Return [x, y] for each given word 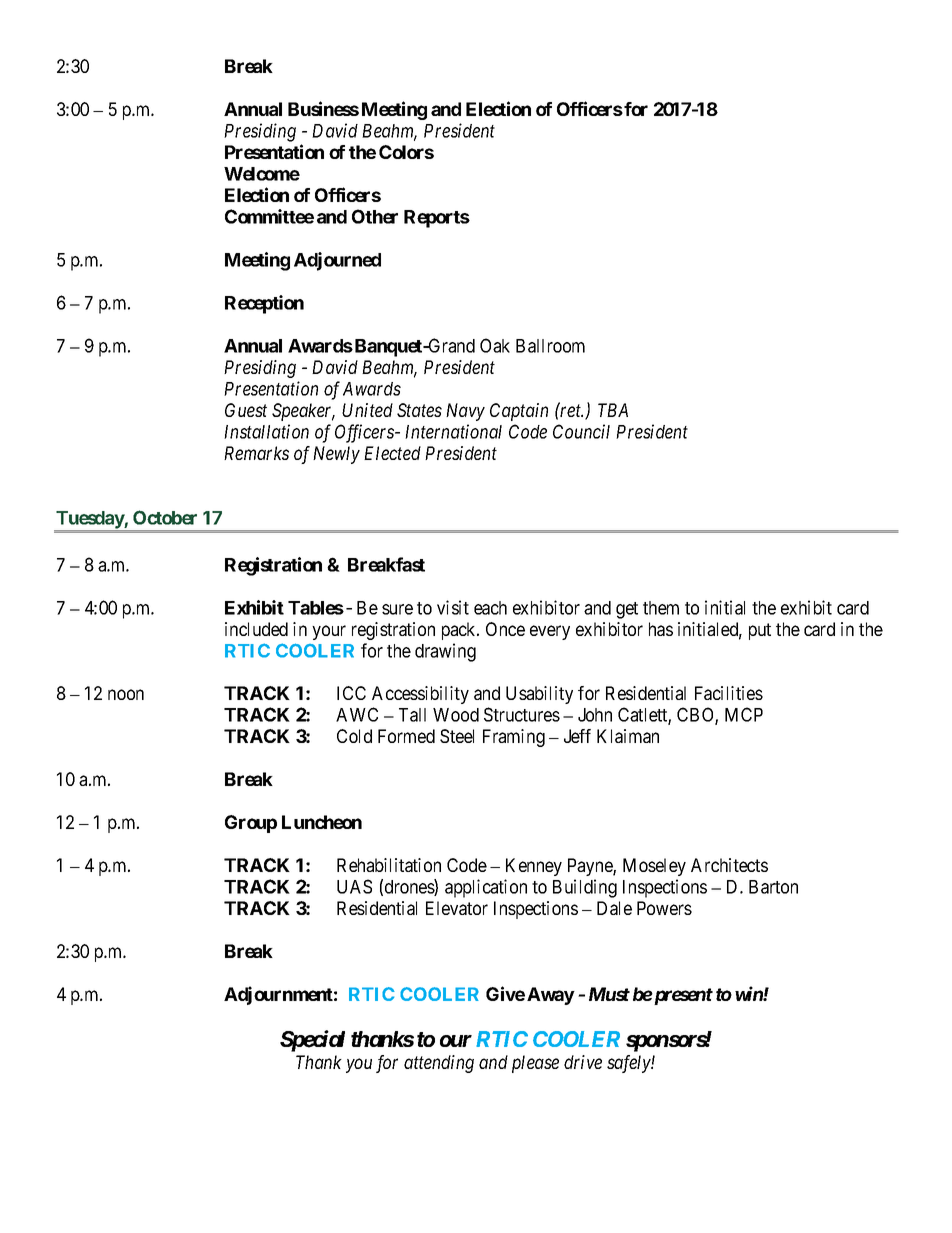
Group [251, 824]
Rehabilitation [389, 865]
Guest [246, 410]
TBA [613, 410]
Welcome [262, 174]
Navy [465, 412]
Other [375, 216]
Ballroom [550, 346]
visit [453, 607]
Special [312, 1041]
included [256, 629]
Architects [729, 865]
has [661, 629]
